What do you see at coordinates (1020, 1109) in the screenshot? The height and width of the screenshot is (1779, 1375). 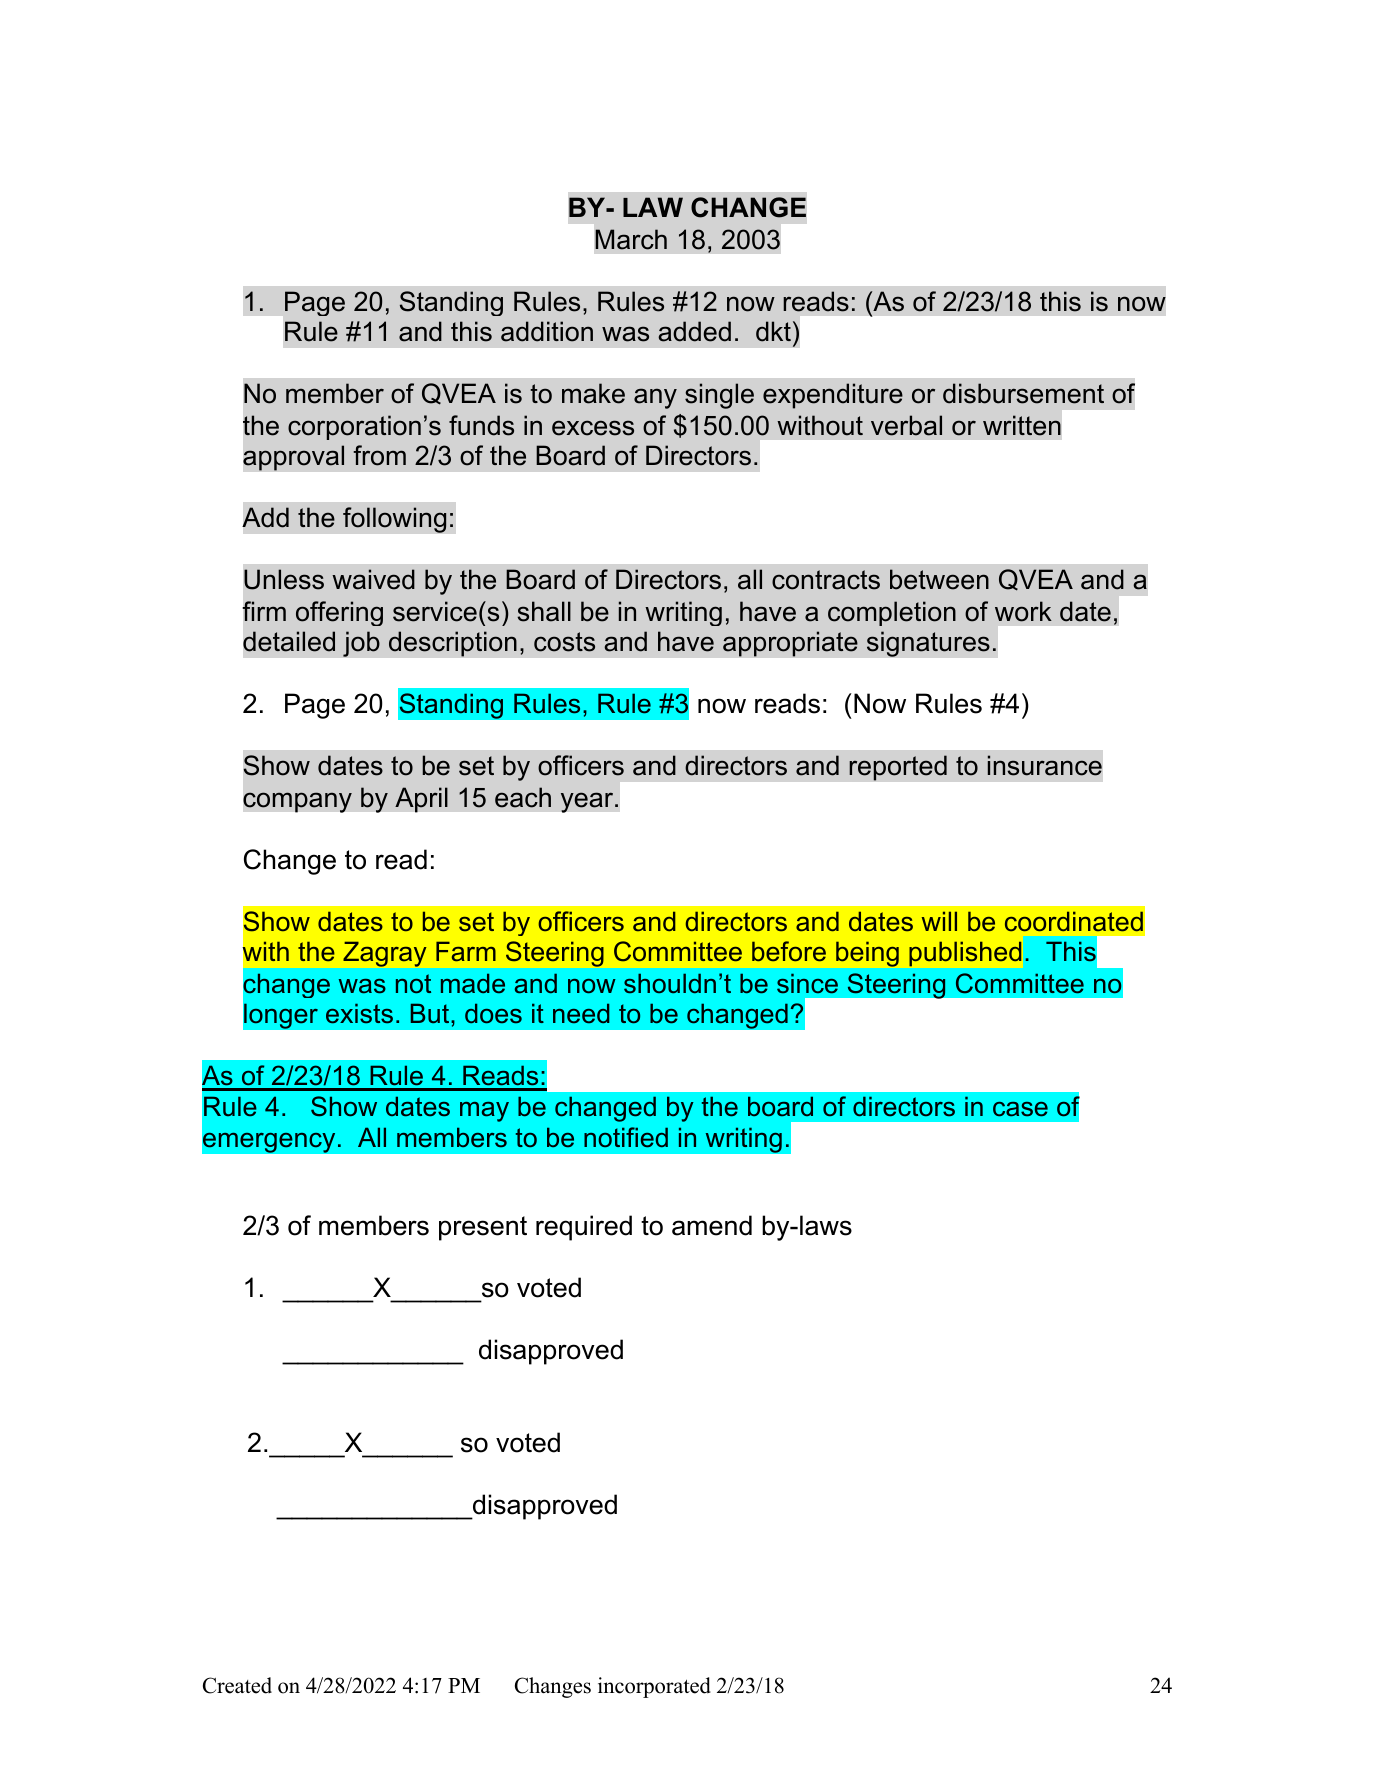 I see `case` at bounding box center [1020, 1109].
